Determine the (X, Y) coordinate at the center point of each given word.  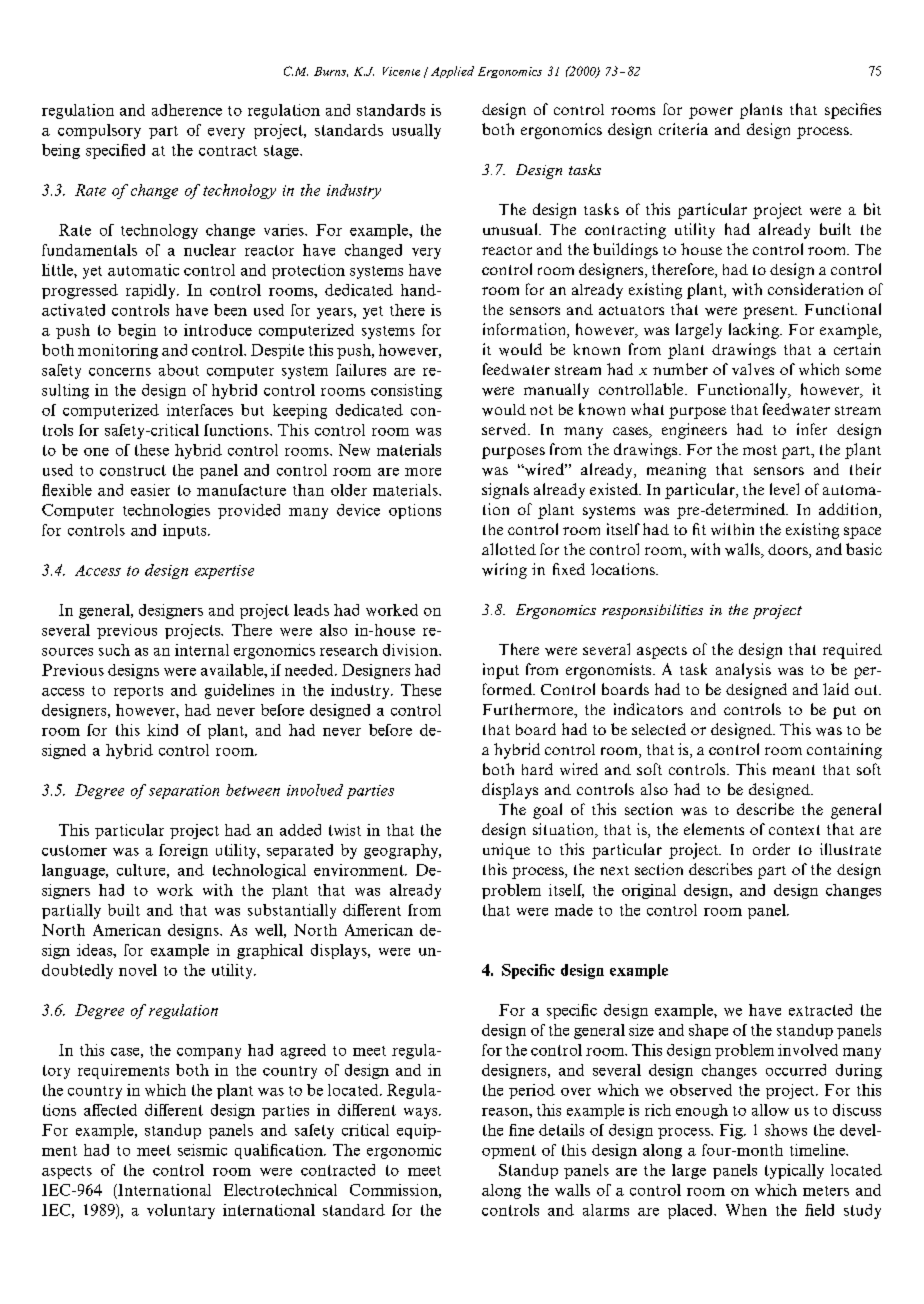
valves (753, 369)
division (411, 650)
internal (202, 650)
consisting (406, 391)
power (711, 113)
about (179, 370)
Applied (452, 72)
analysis (743, 671)
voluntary (181, 1211)
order (771, 849)
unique (506, 851)
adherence (187, 110)
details (561, 1130)
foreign (183, 851)
